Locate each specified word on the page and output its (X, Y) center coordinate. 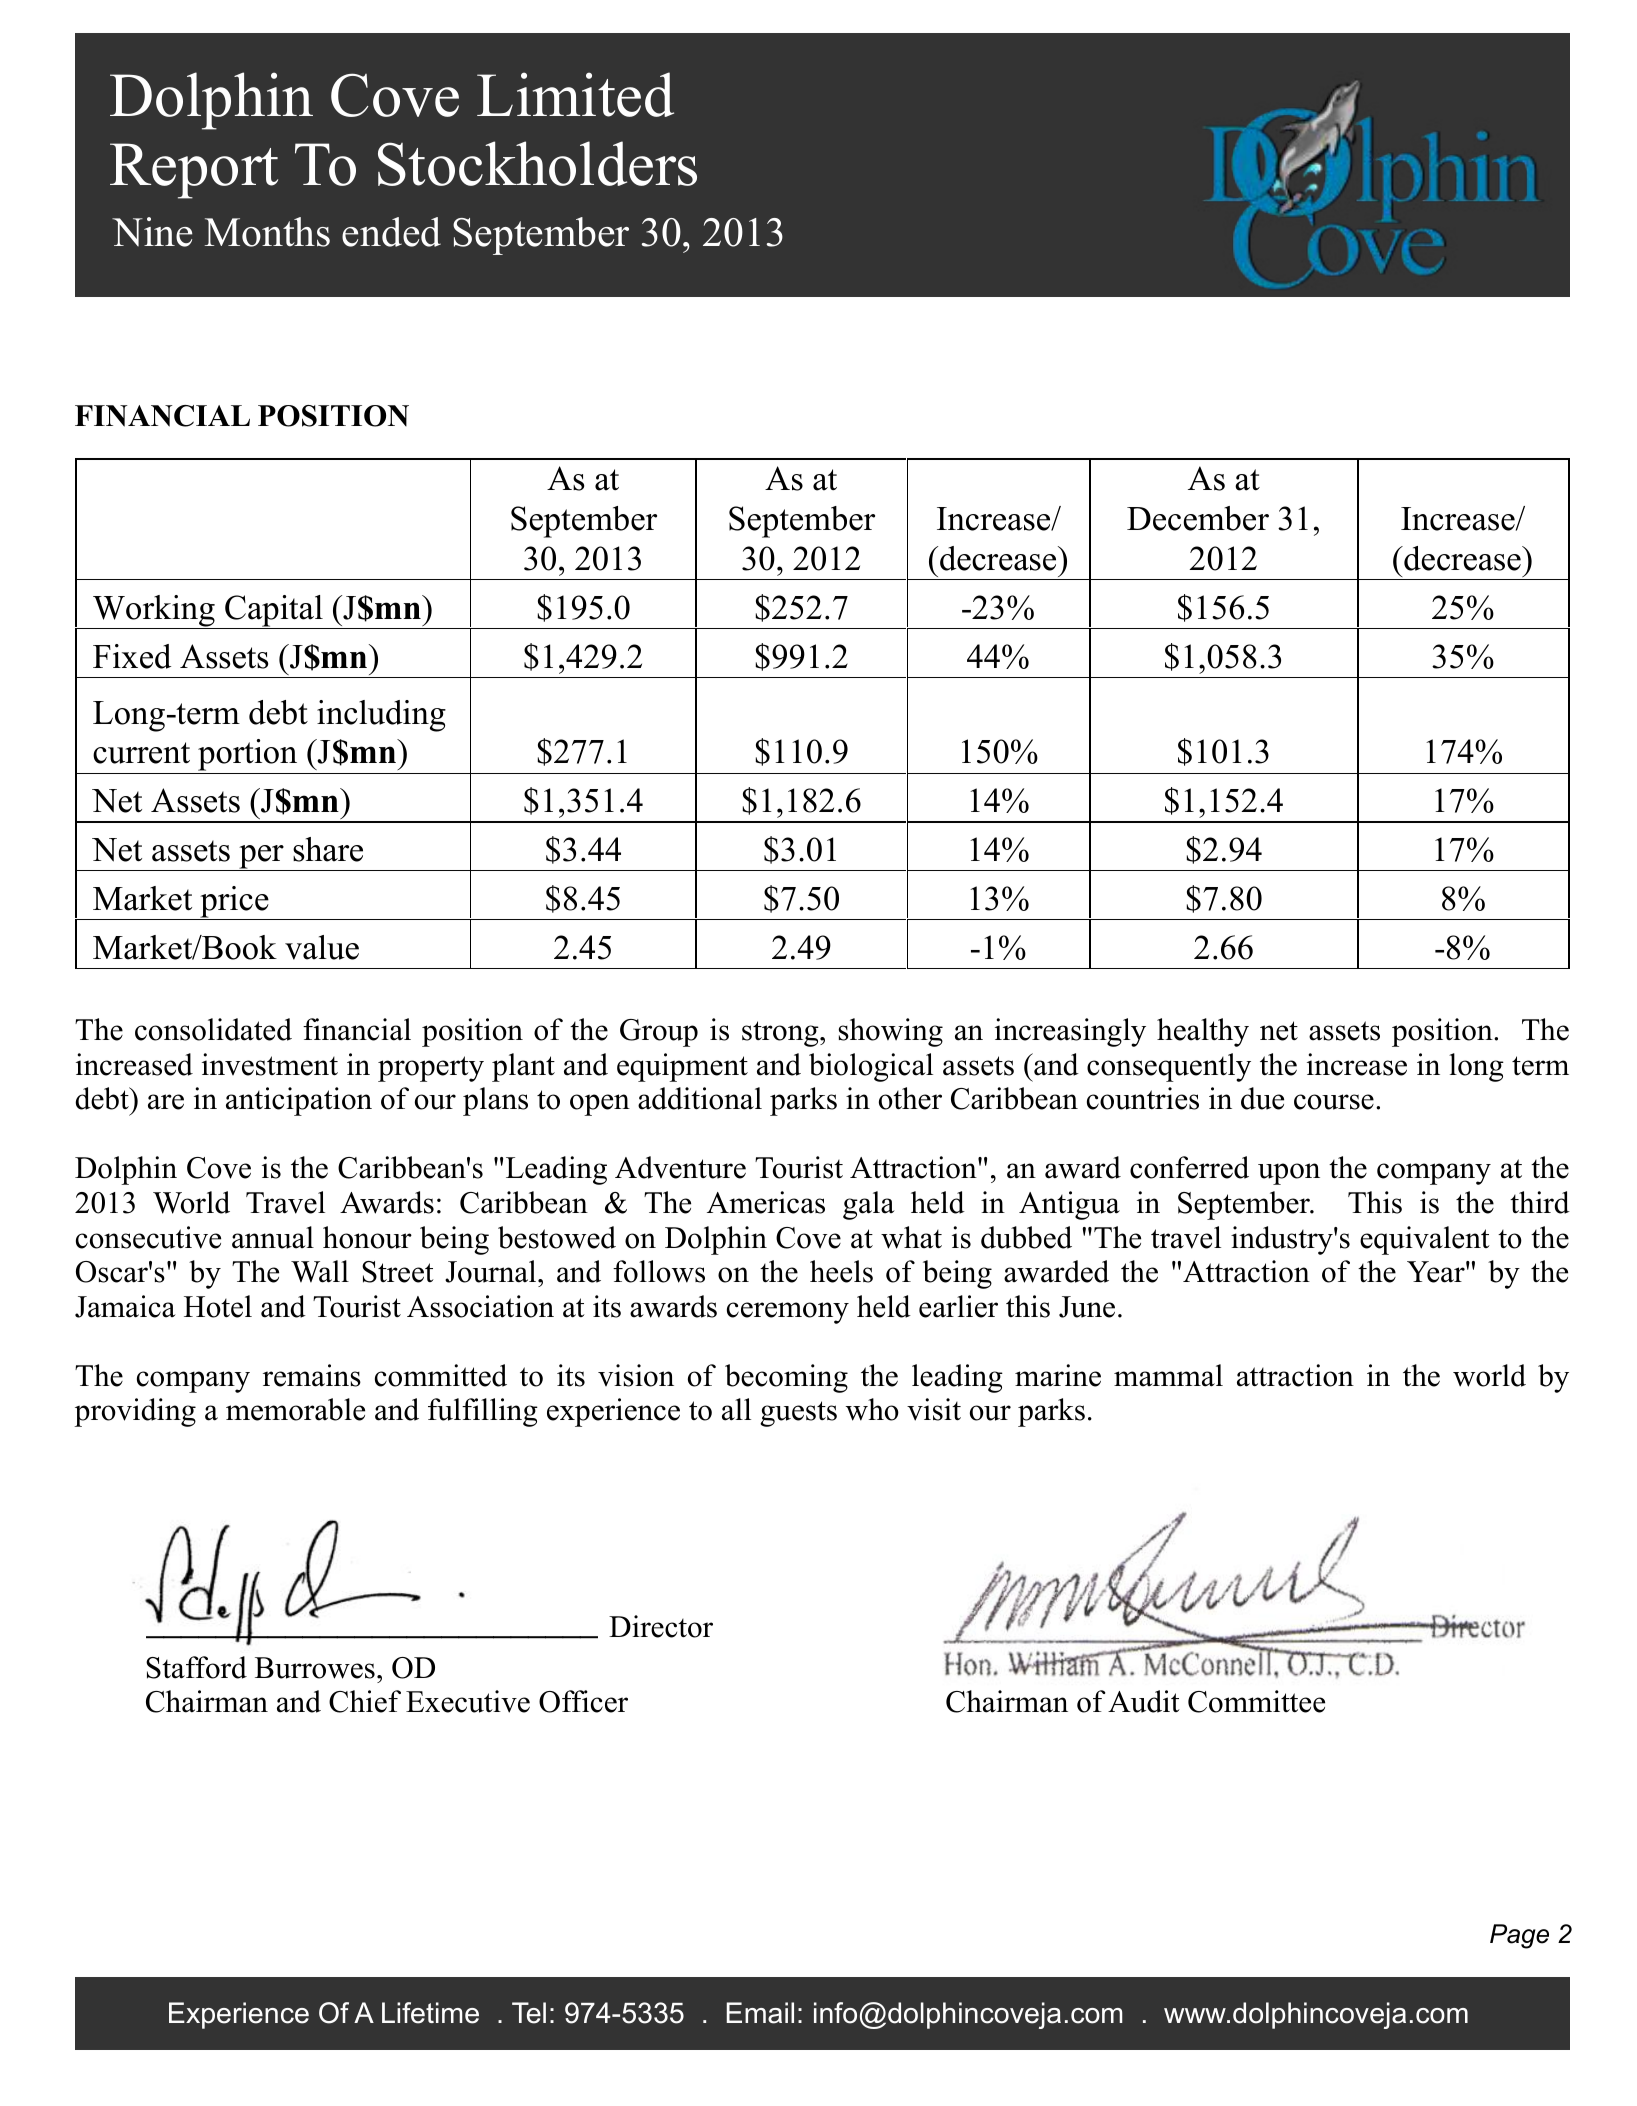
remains (312, 1375)
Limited (575, 94)
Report (194, 171)
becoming (786, 1378)
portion (248, 756)
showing (890, 1032)
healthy (1203, 1032)
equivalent (1425, 1240)
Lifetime (430, 2013)
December (1198, 518)
